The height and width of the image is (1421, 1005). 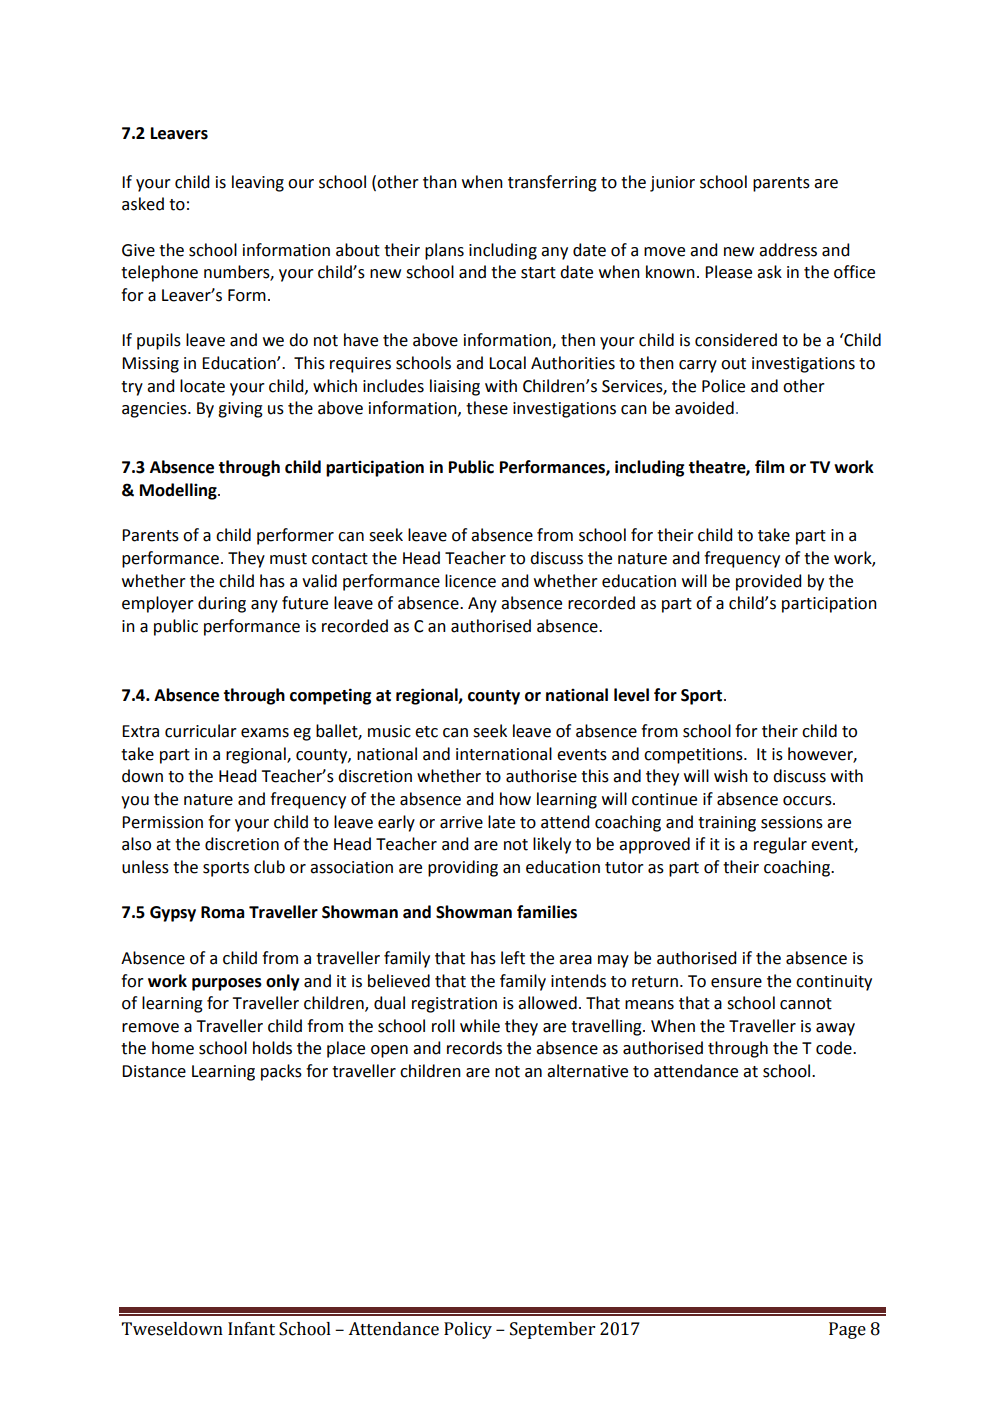 I want to click on left, so click(x=513, y=958).
